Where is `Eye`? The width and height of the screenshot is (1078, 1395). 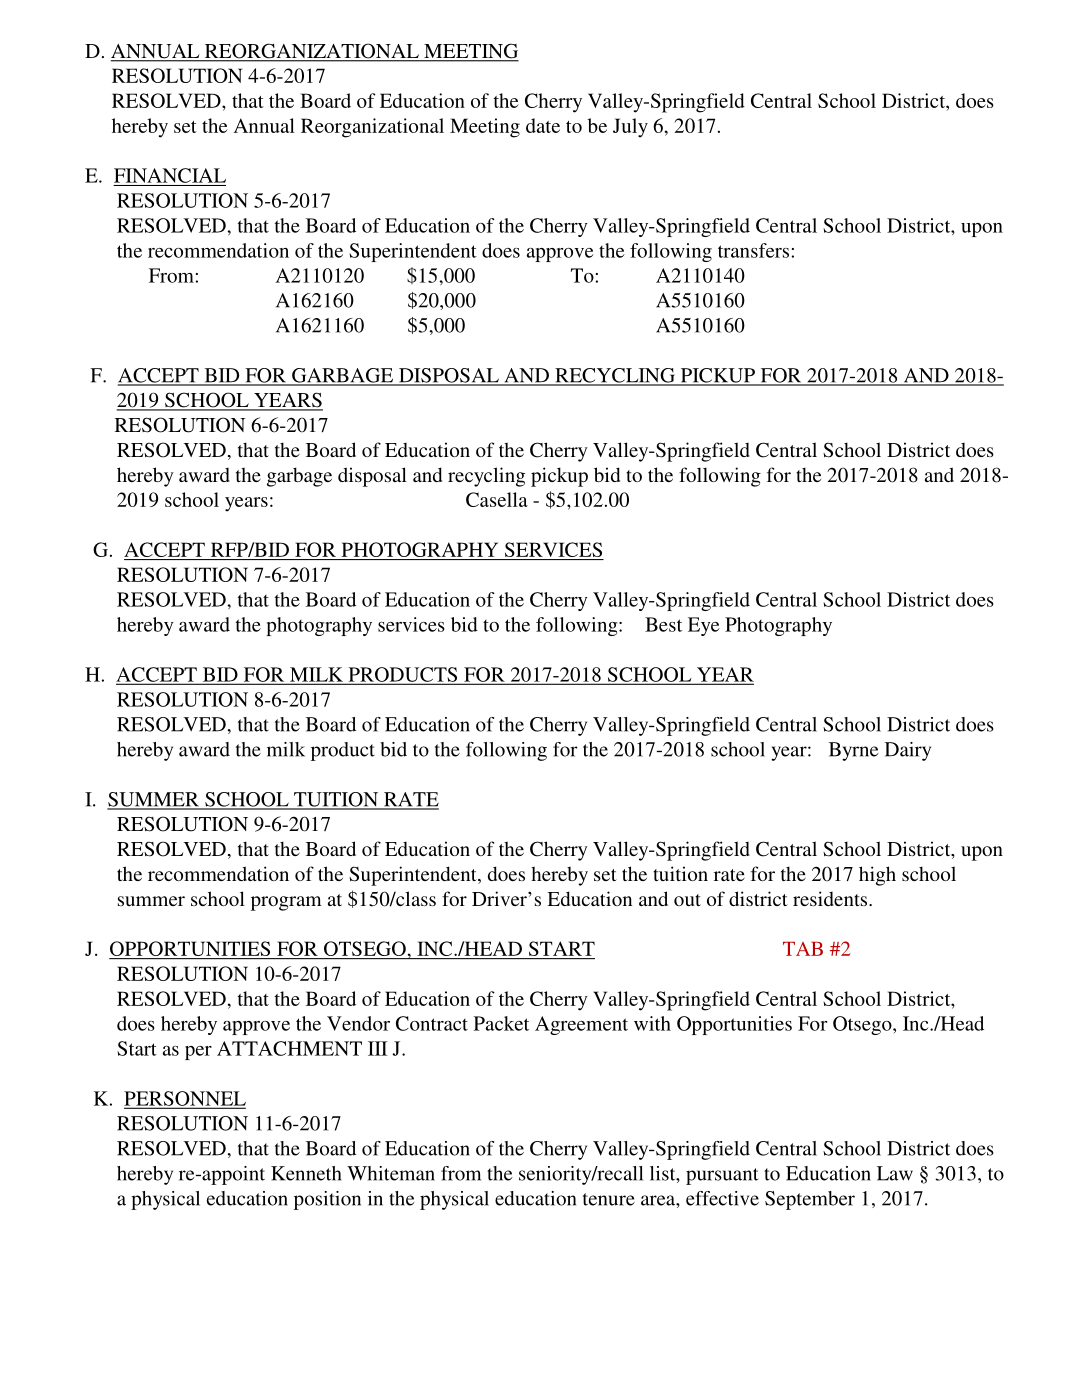 Eye is located at coordinates (704, 626).
